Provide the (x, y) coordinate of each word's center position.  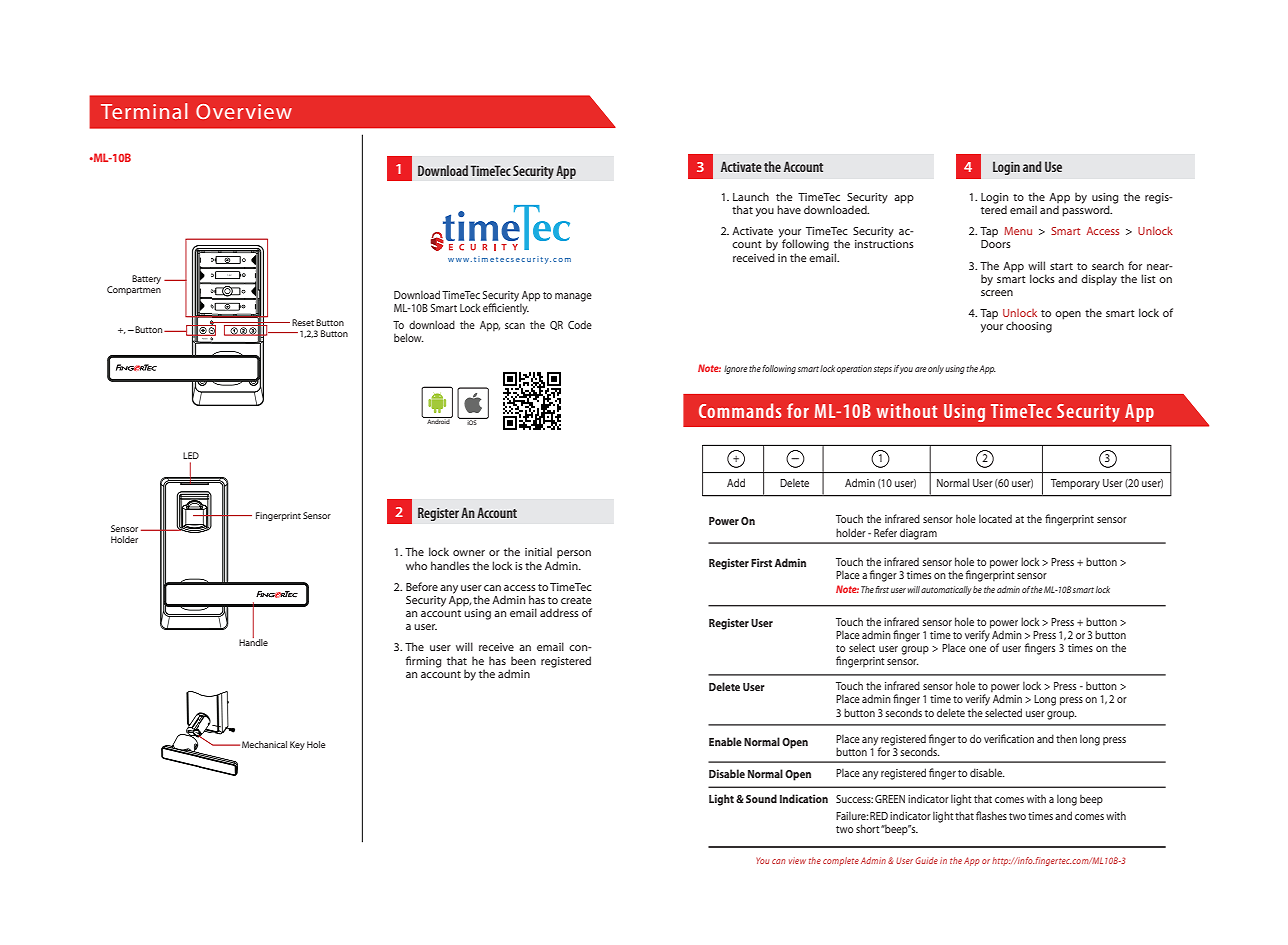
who (416, 565)
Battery (146, 279)
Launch (751, 196)
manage (573, 297)
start (1061, 266)
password (1087, 210)
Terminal (144, 111)
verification (1009, 738)
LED (191, 455)
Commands (740, 410)
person (574, 554)
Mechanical (264, 744)
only (936, 369)
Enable (725, 741)
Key (297, 745)
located (995, 518)
